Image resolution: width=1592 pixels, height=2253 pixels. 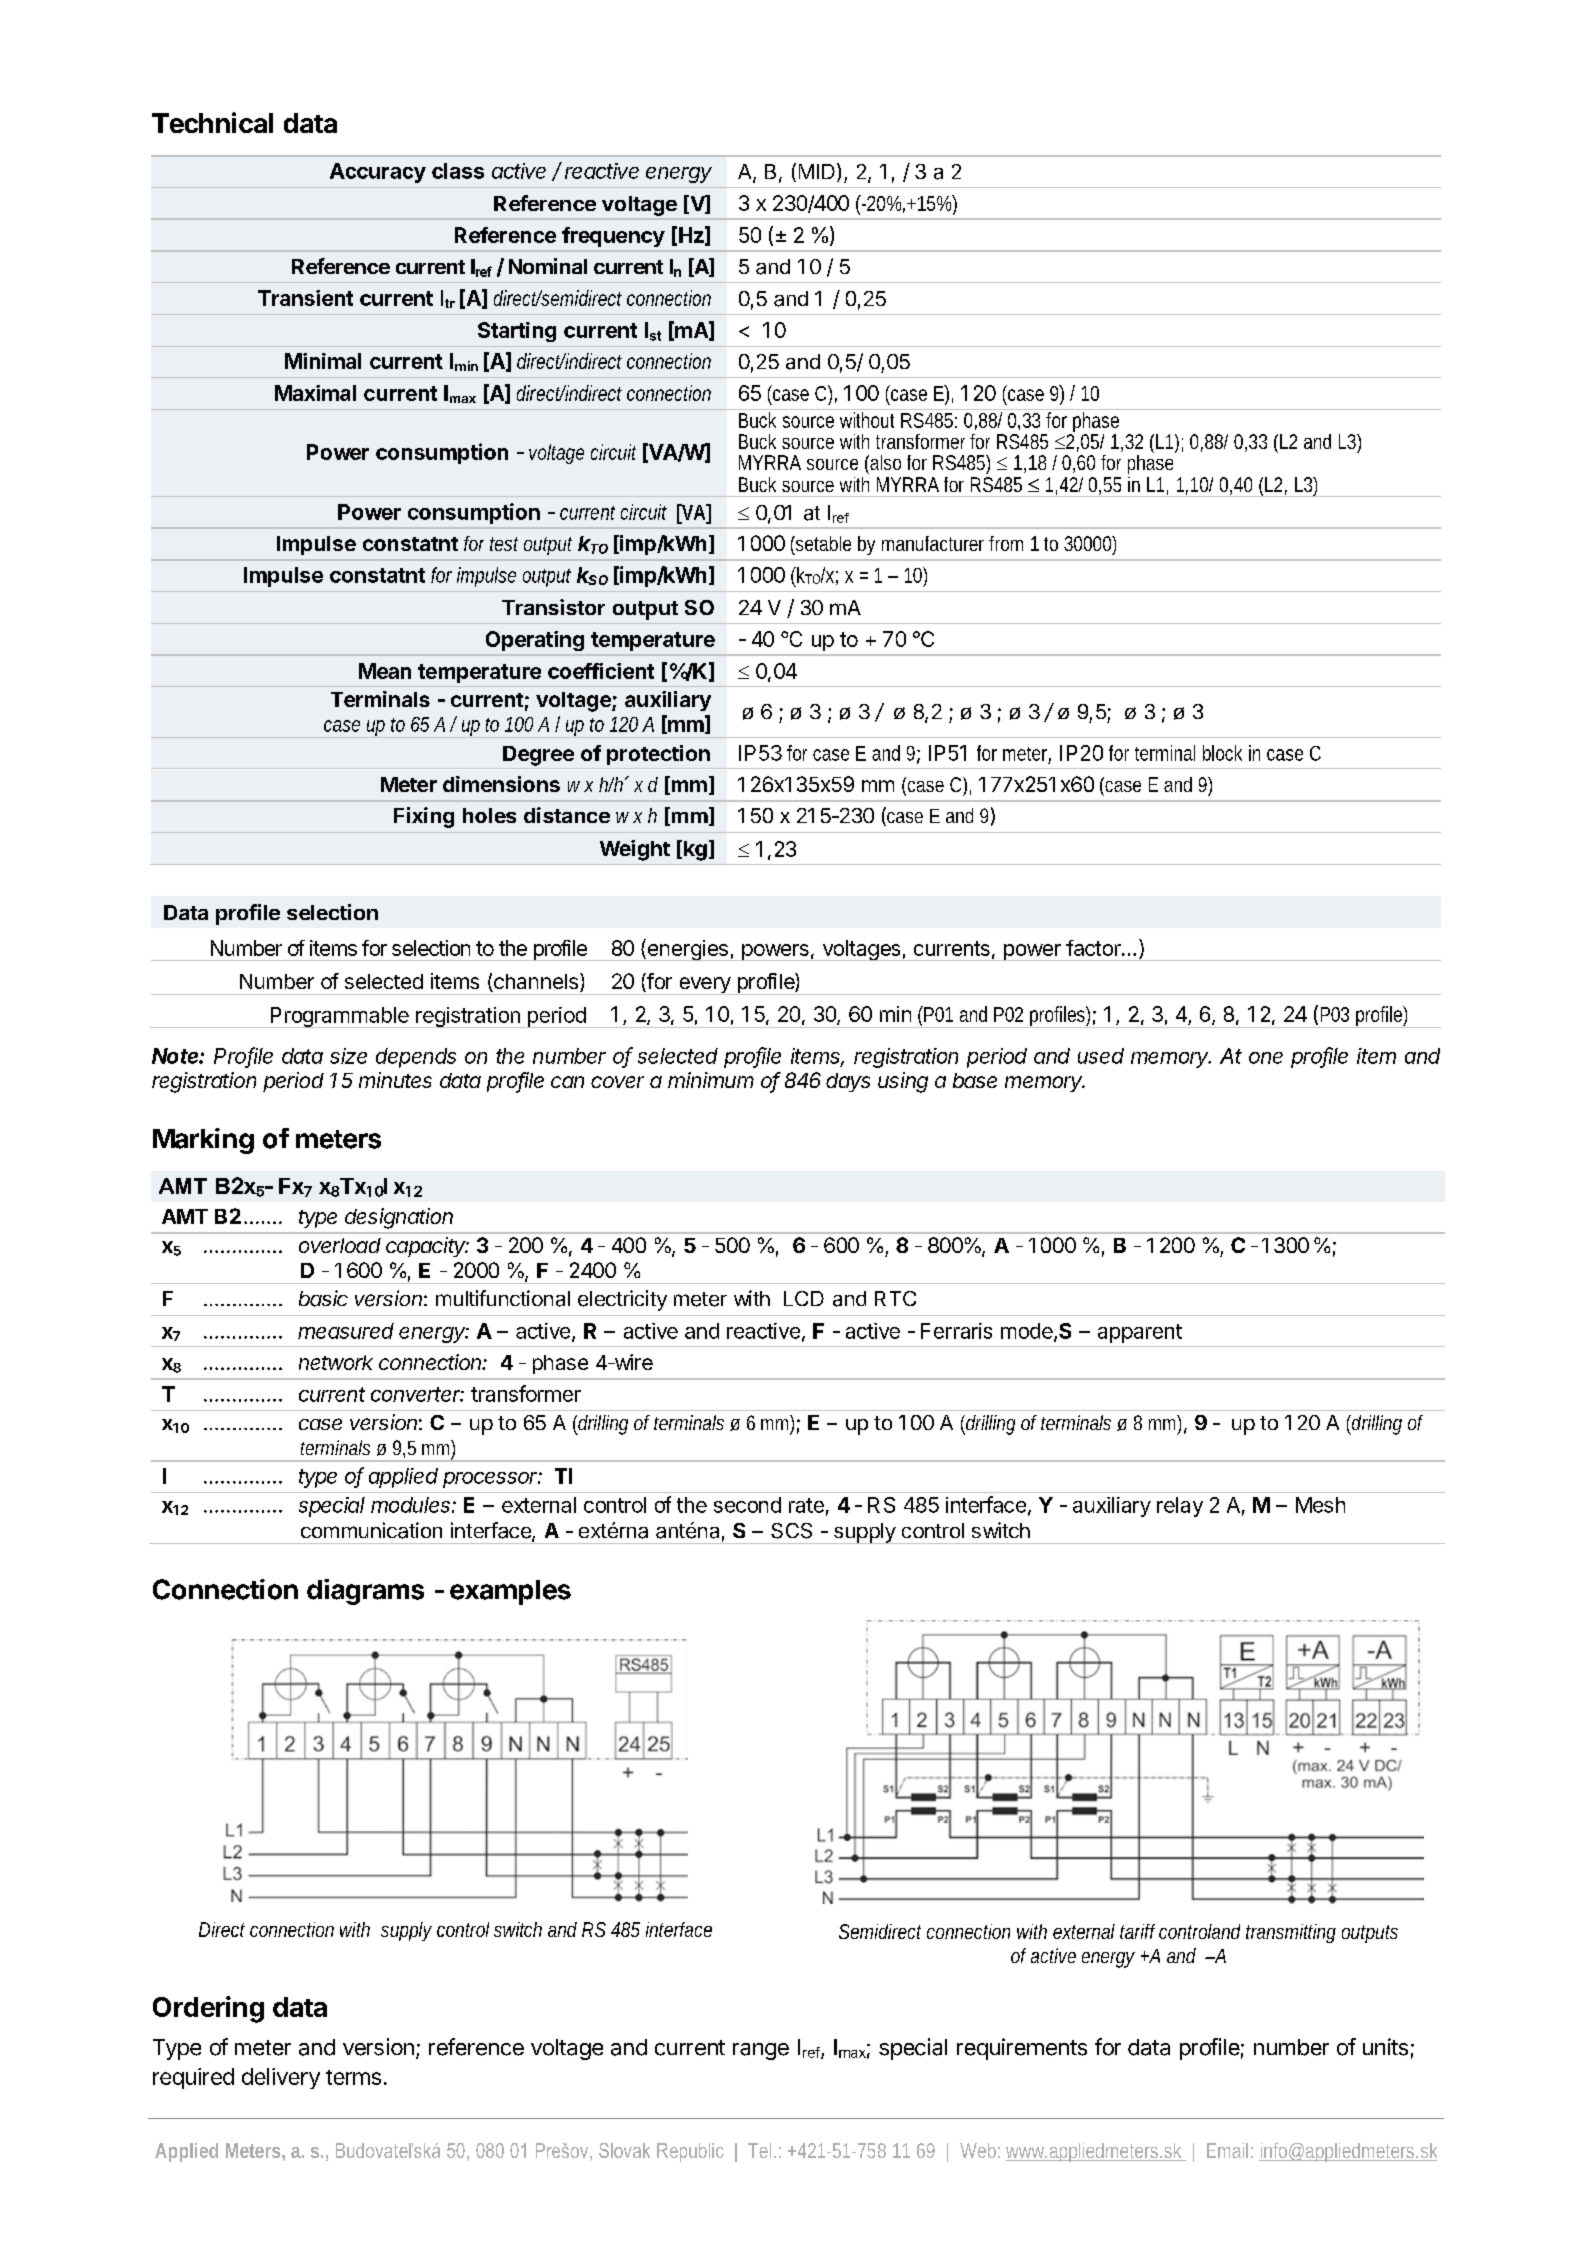 What do you see at coordinates (353, 2077) in the document?
I see `terms` at bounding box center [353, 2077].
